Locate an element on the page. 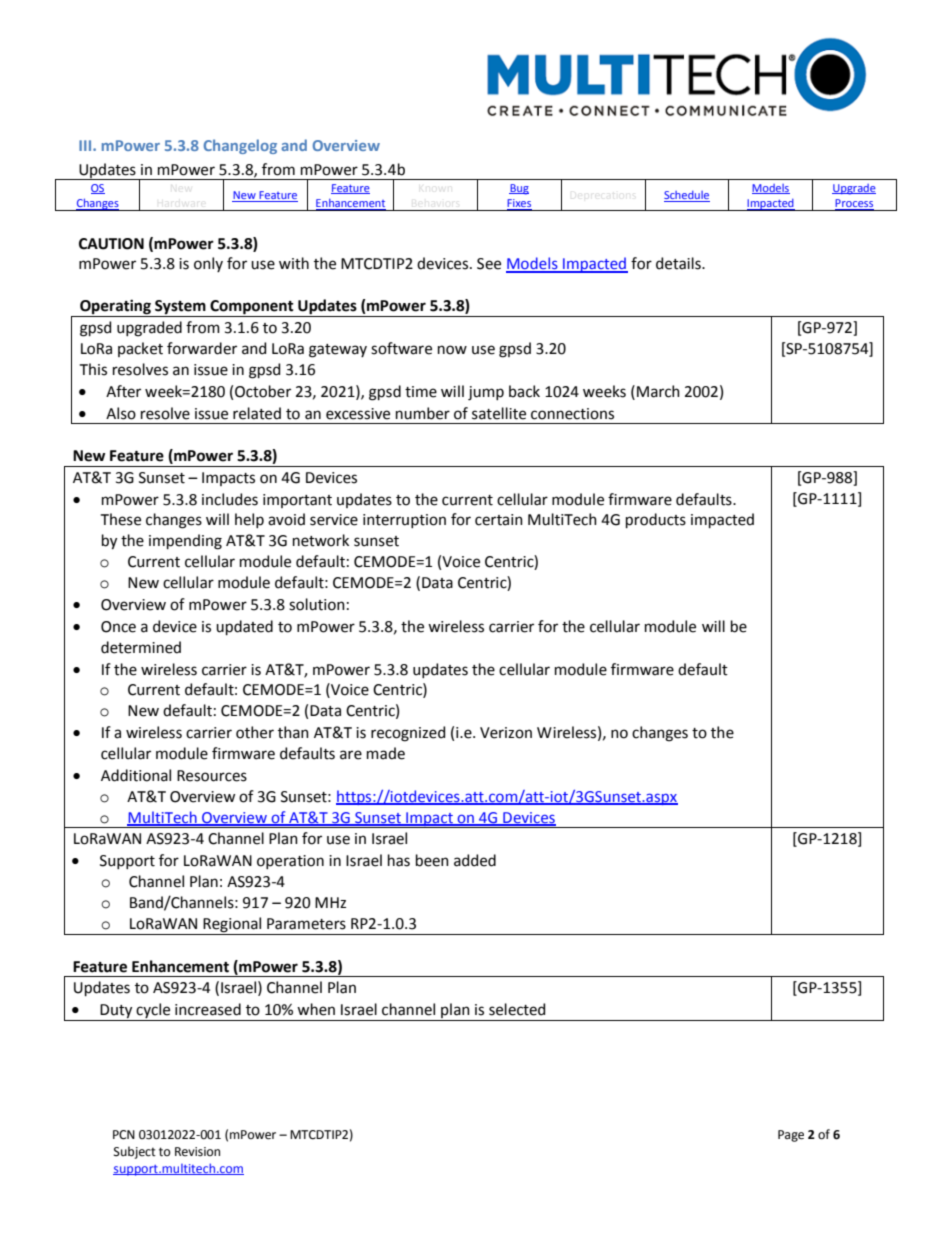 The image size is (952, 1233). products is located at coordinates (656, 520).
